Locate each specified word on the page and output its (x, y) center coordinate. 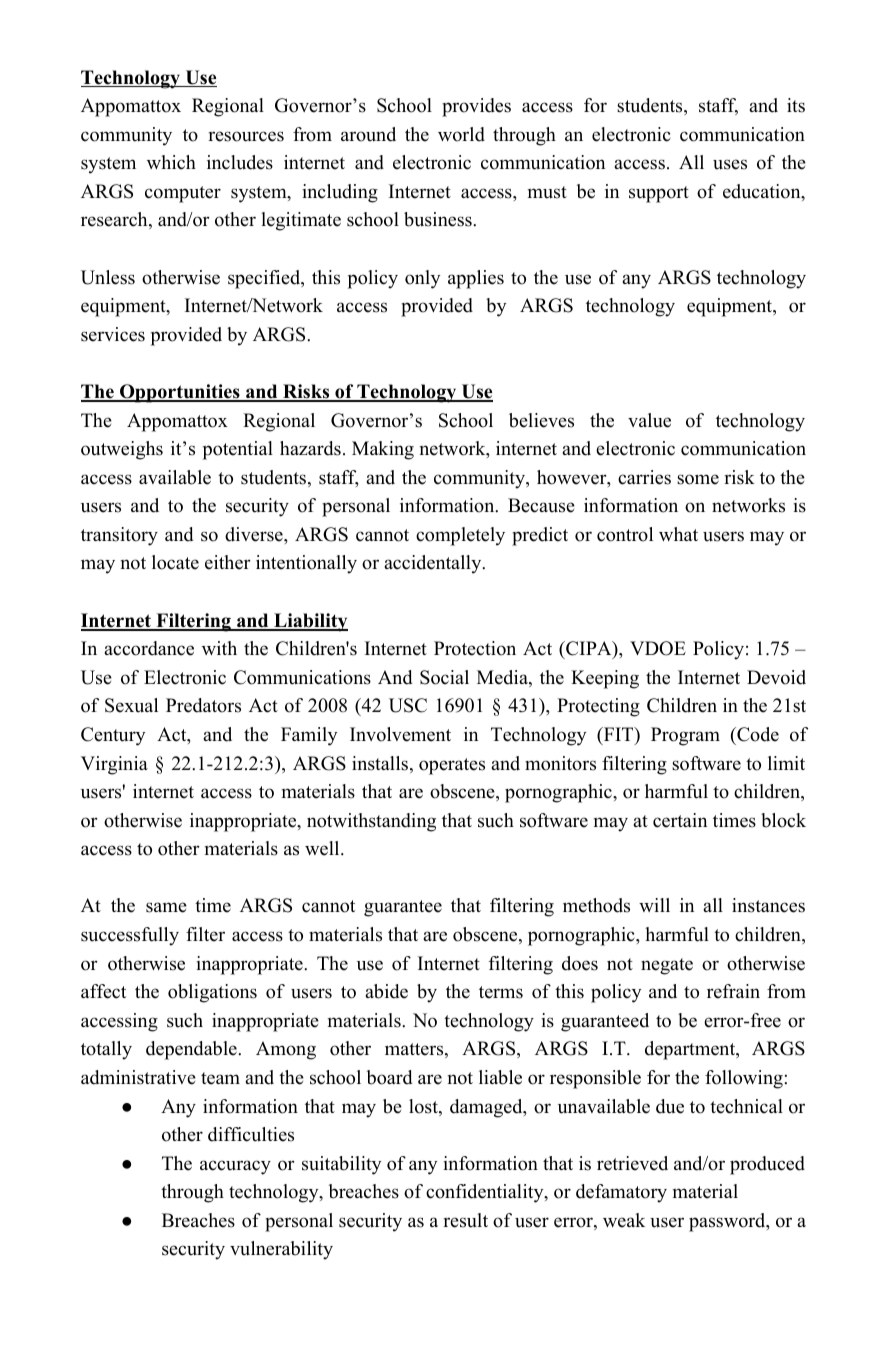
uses (730, 164)
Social (444, 677)
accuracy (235, 1167)
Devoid (776, 677)
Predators (203, 705)
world (461, 134)
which (171, 162)
